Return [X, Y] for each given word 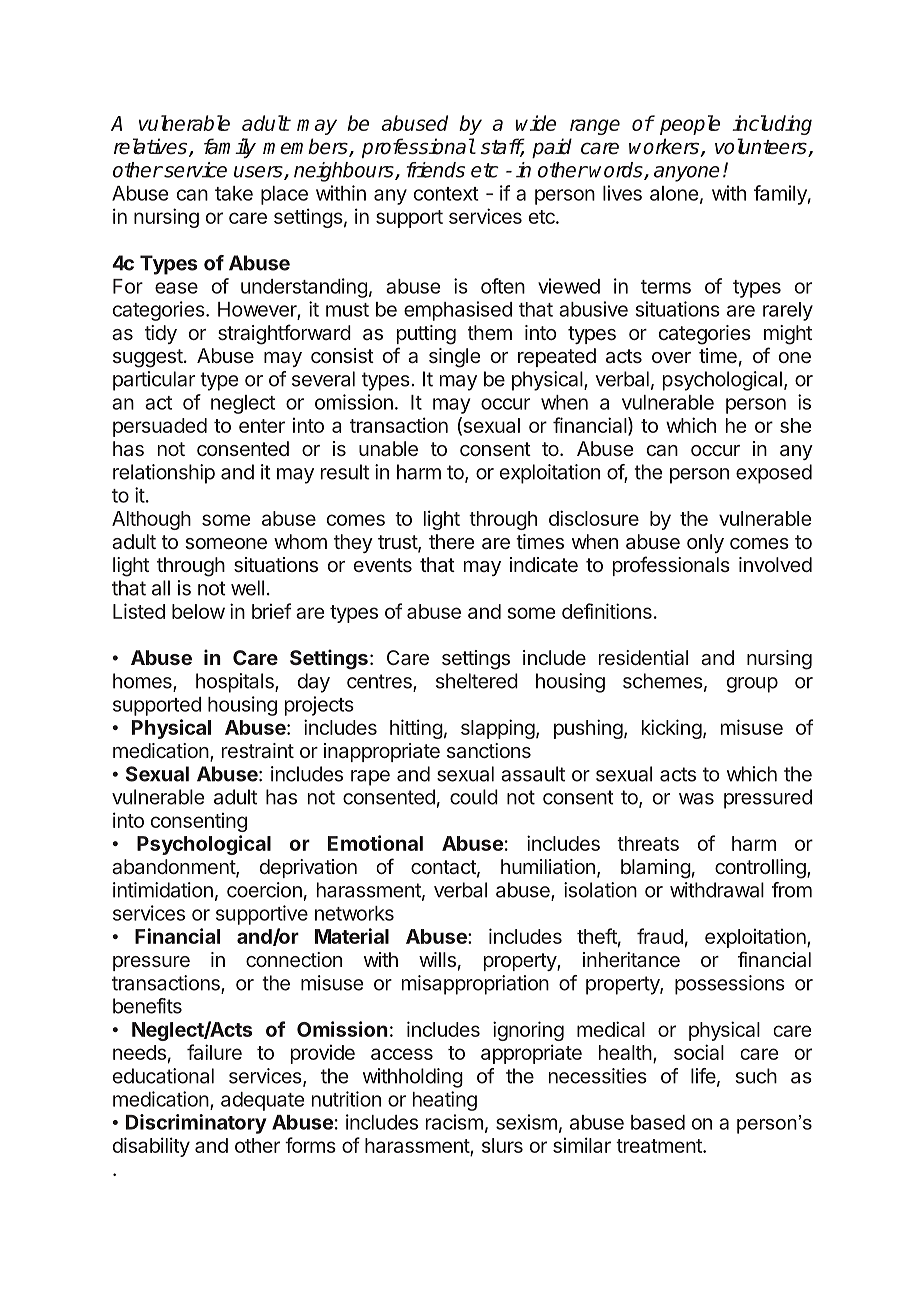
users [259, 173]
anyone [687, 174]
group [752, 685]
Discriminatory [196, 1124]
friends [435, 170]
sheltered [477, 681]
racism [454, 1122]
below [198, 611]
